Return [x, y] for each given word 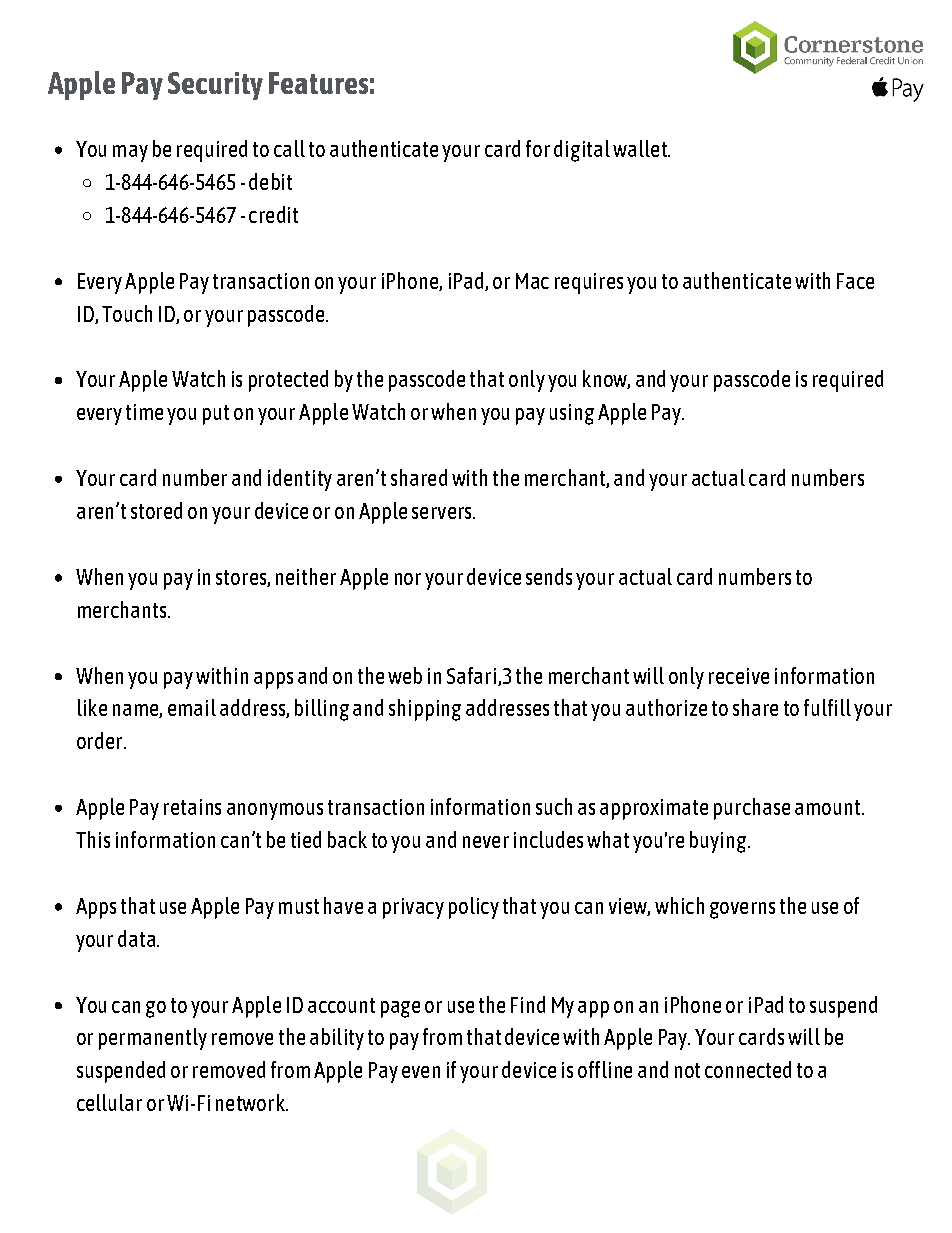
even [421, 1072]
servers [443, 513]
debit [270, 181]
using [572, 414]
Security [215, 86]
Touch [127, 313]
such [554, 806]
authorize [666, 707]
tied [306, 839]
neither [306, 576]
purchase [752, 809]
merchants [122, 609]
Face [855, 281]
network [251, 1102]
